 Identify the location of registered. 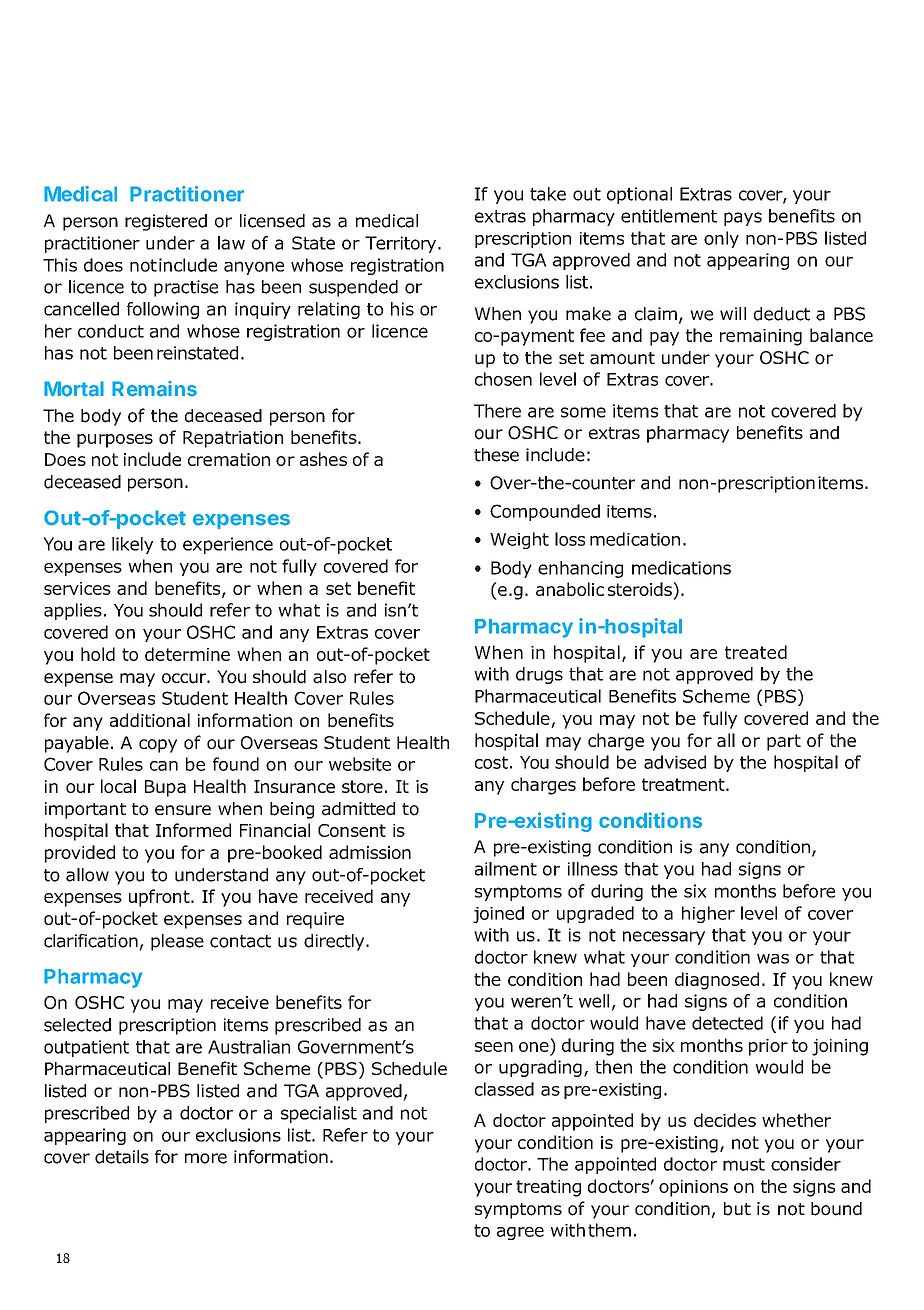
(166, 222).
